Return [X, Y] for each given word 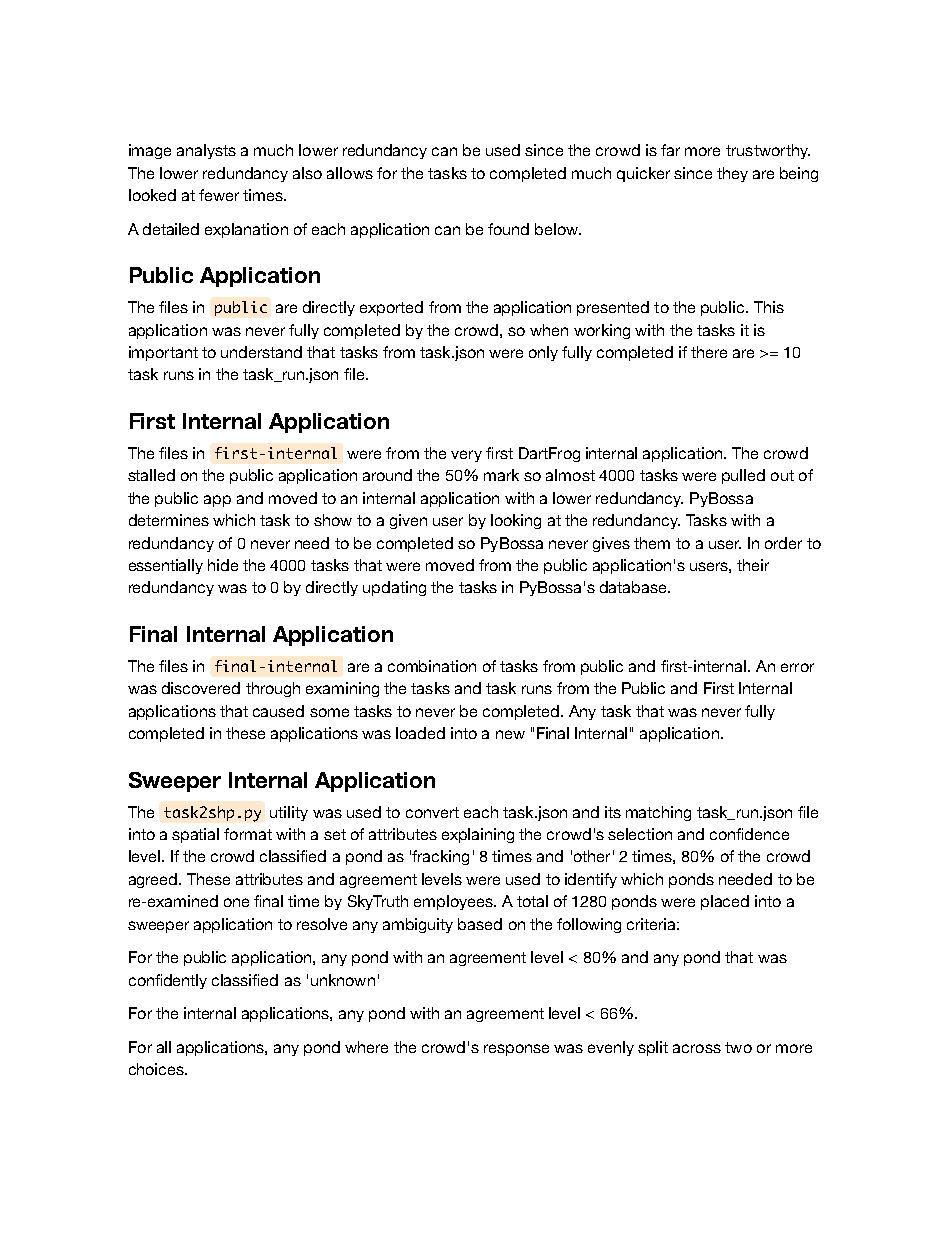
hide [223, 565]
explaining [478, 835]
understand [261, 352]
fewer [219, 195]
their [753, 565]
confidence [749, 834]
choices [157, 1069]
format [248, 834]
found [508, 229]
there [709, 352]
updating [394, 588]
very [466, 456]
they [732, 174]
